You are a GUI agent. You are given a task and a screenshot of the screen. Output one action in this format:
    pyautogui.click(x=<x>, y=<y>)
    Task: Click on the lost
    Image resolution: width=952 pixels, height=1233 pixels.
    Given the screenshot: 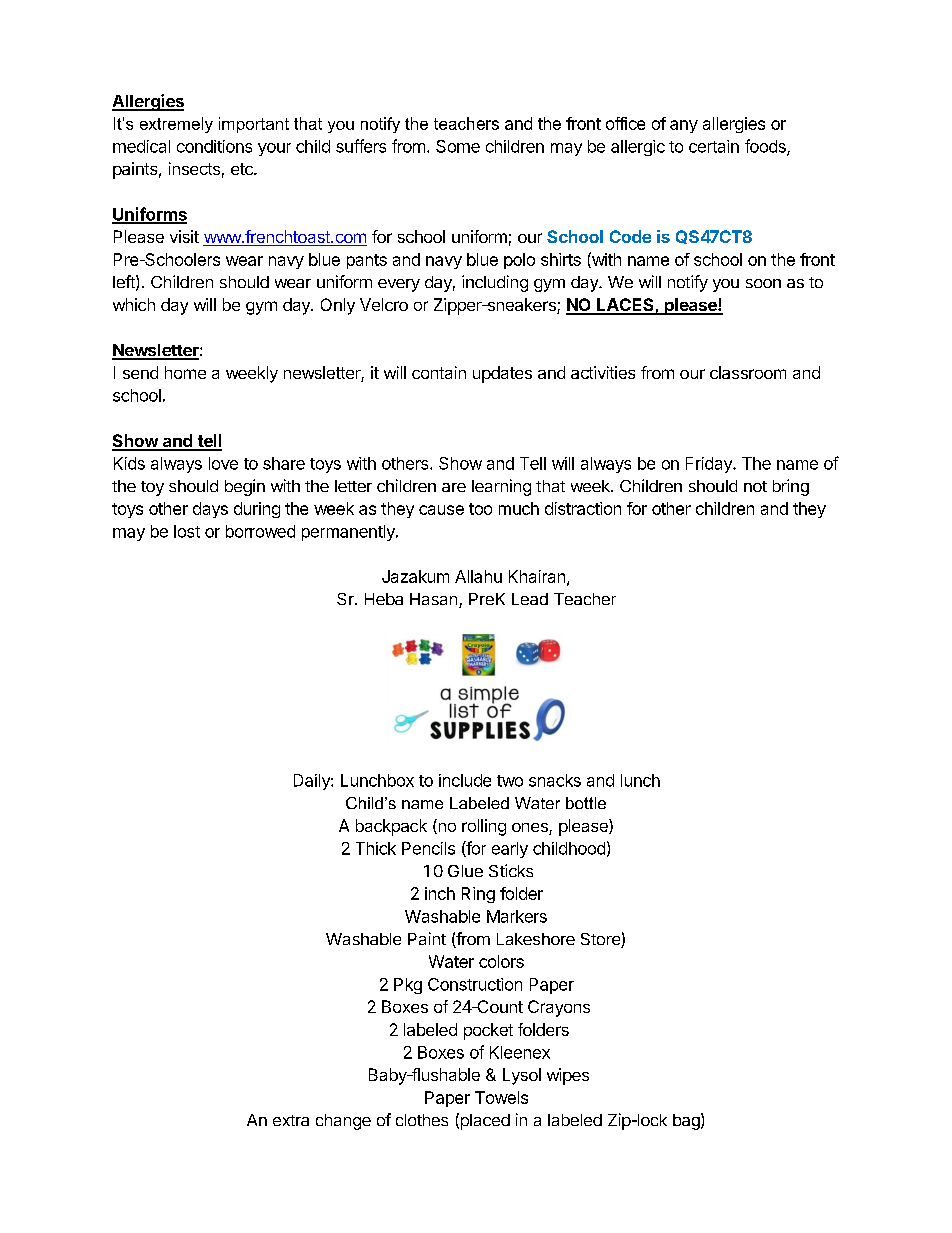 What is the action you would take?
    pyautogui.click(x=187, y=531)
